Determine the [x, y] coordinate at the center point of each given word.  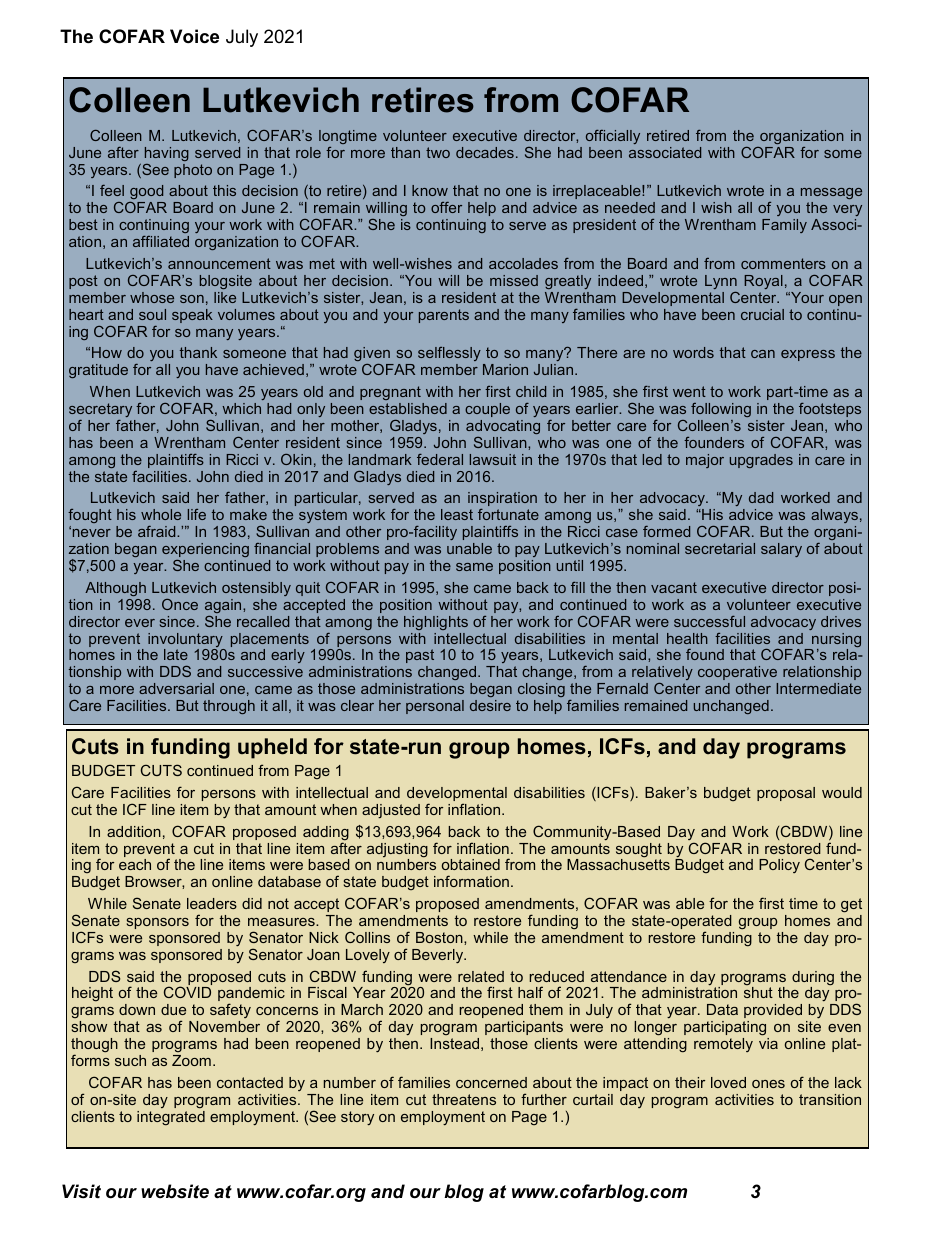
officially [613, 137]
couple [487, 410]
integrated [171, 1117]
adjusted [391, 811]
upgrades [761, 461]
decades [485, 152]
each [135, 864]
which [241, 408]
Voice [194, 36]
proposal [786, 794]
